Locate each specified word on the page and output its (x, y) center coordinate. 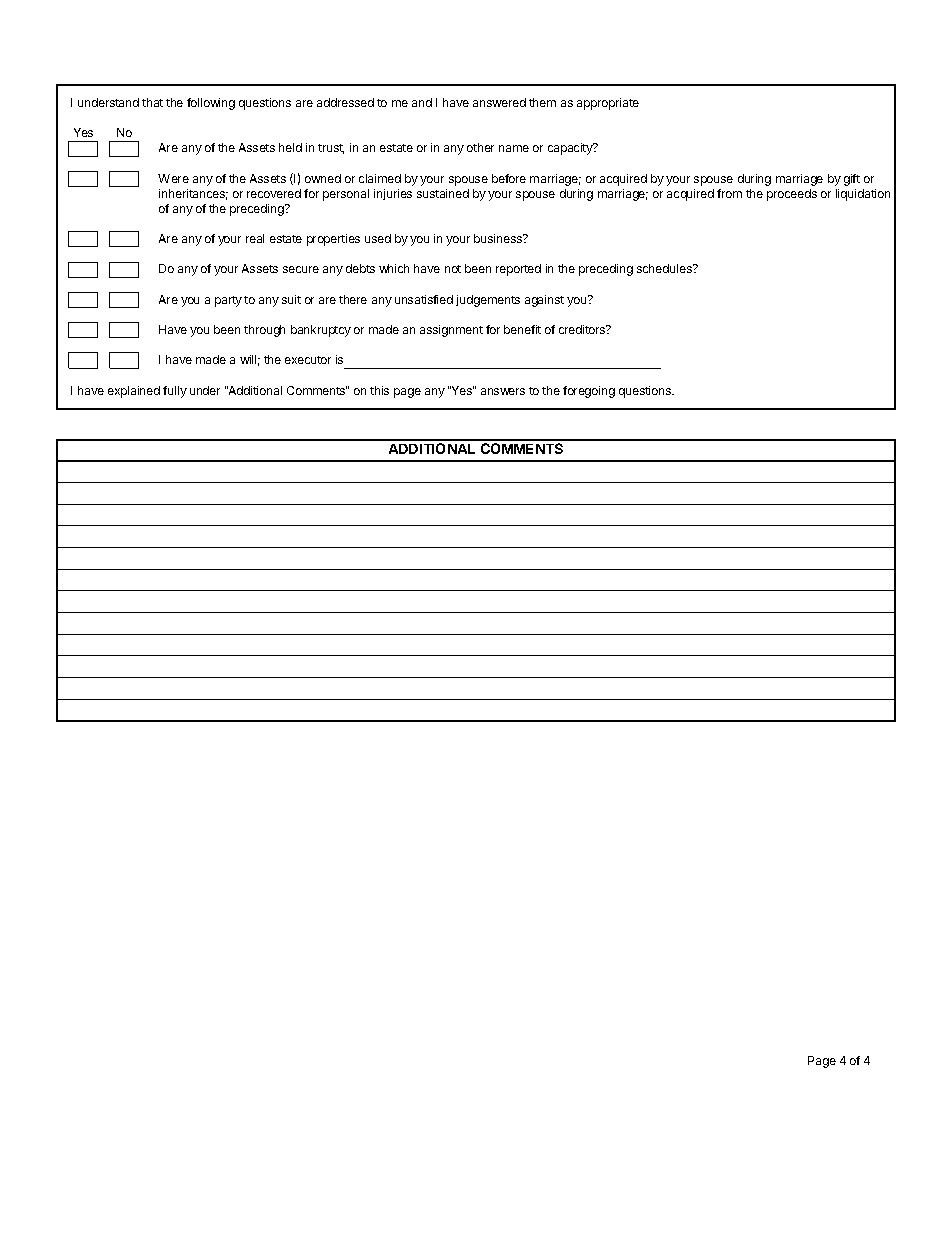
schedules (665, 268)
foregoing (589, 392)
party (228, 301)
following (211, 104)
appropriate (608, 104)
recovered (274, 193)
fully (175, 392)
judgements (488, 301)
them (542, 102)
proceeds (792, 195)
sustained (443, 193)
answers (503, 391)
